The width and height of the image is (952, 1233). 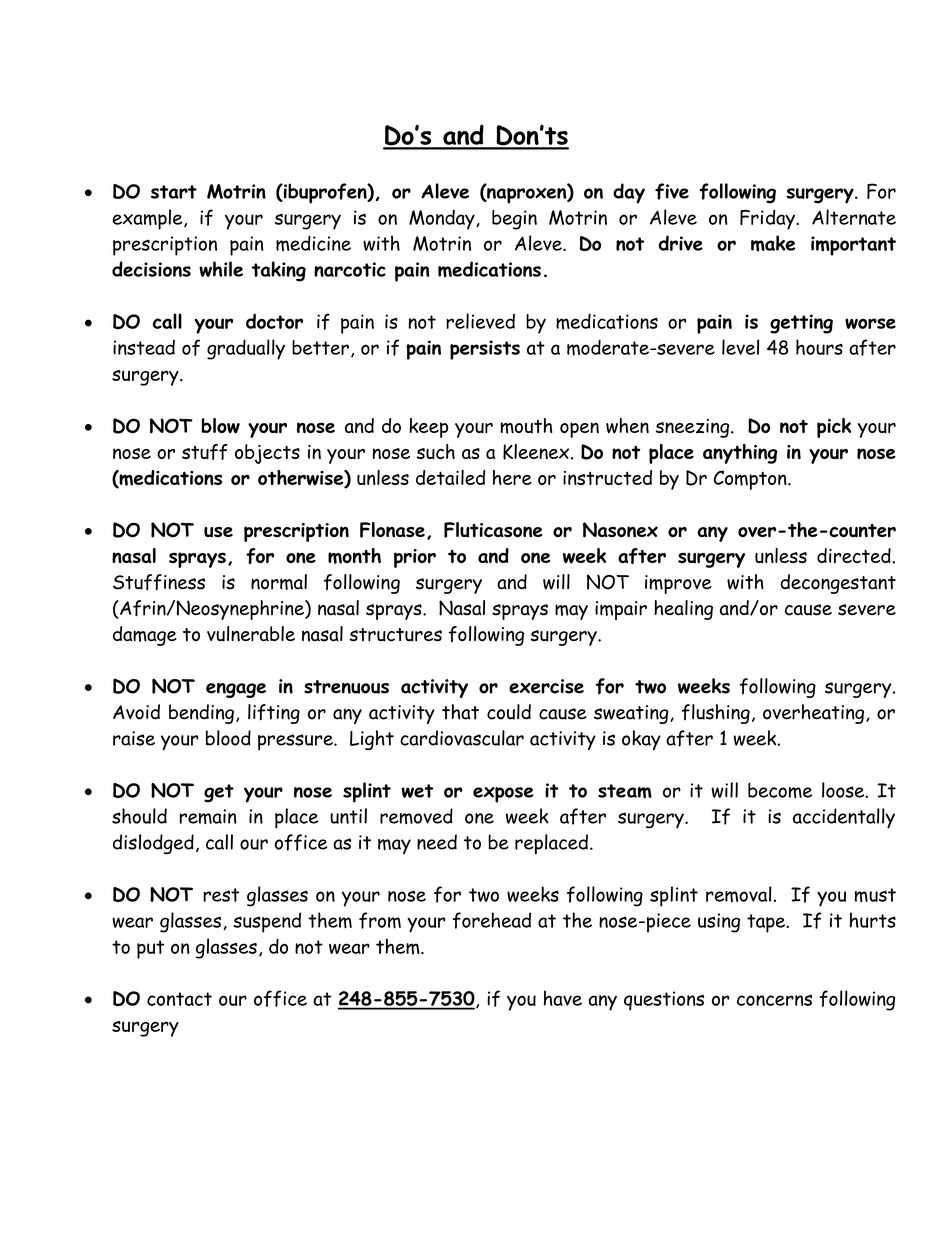 I want to click on expose, so click(x=503, y=795).
